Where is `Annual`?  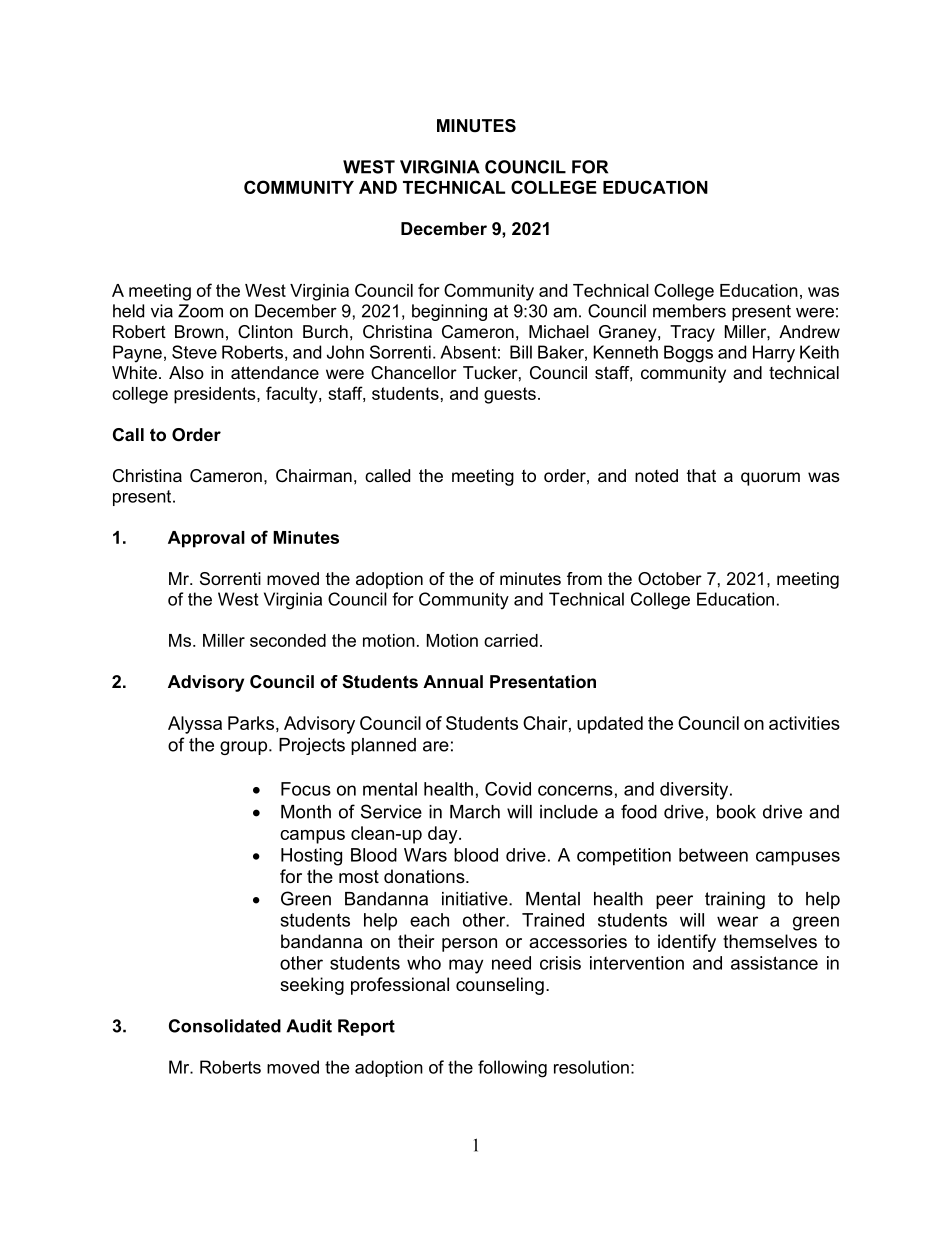
Annual is located at coordinates (453, 681).
